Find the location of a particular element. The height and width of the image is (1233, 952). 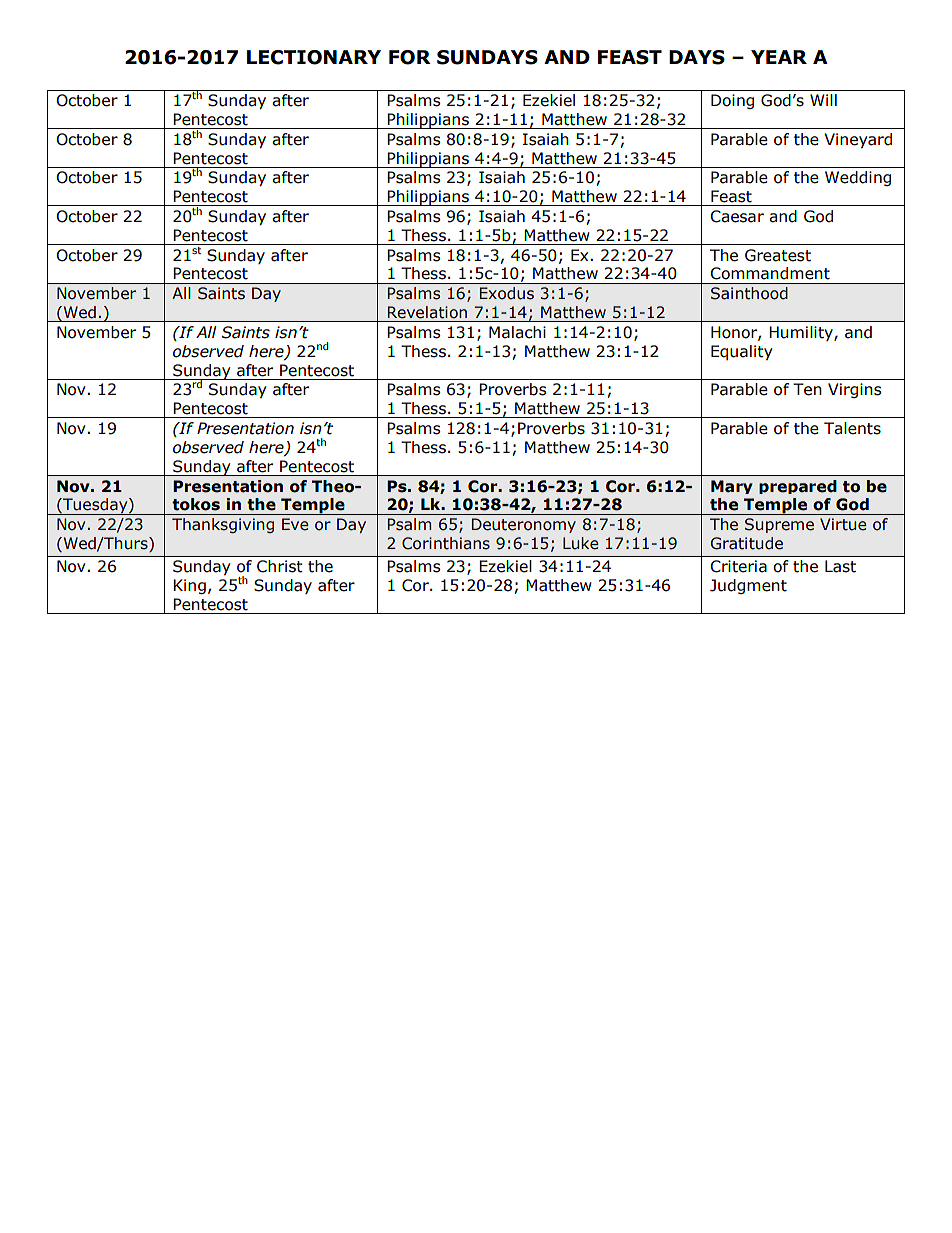

FOR is located at coordinates (410, 57).
